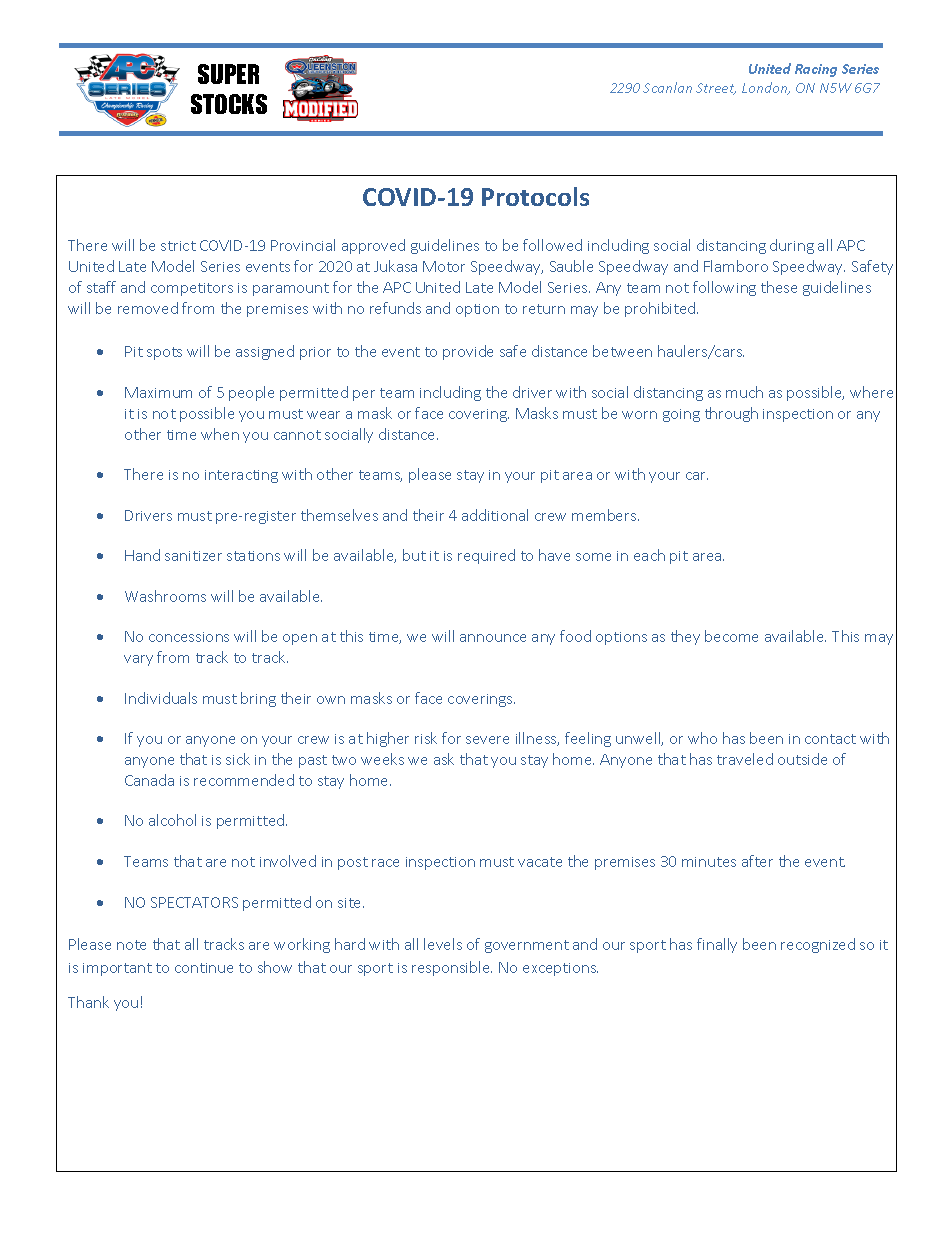  What do you see at coordinates (193, 556) in the screenshot?
I see `sanitizer` at bounding box center [193, 556].
